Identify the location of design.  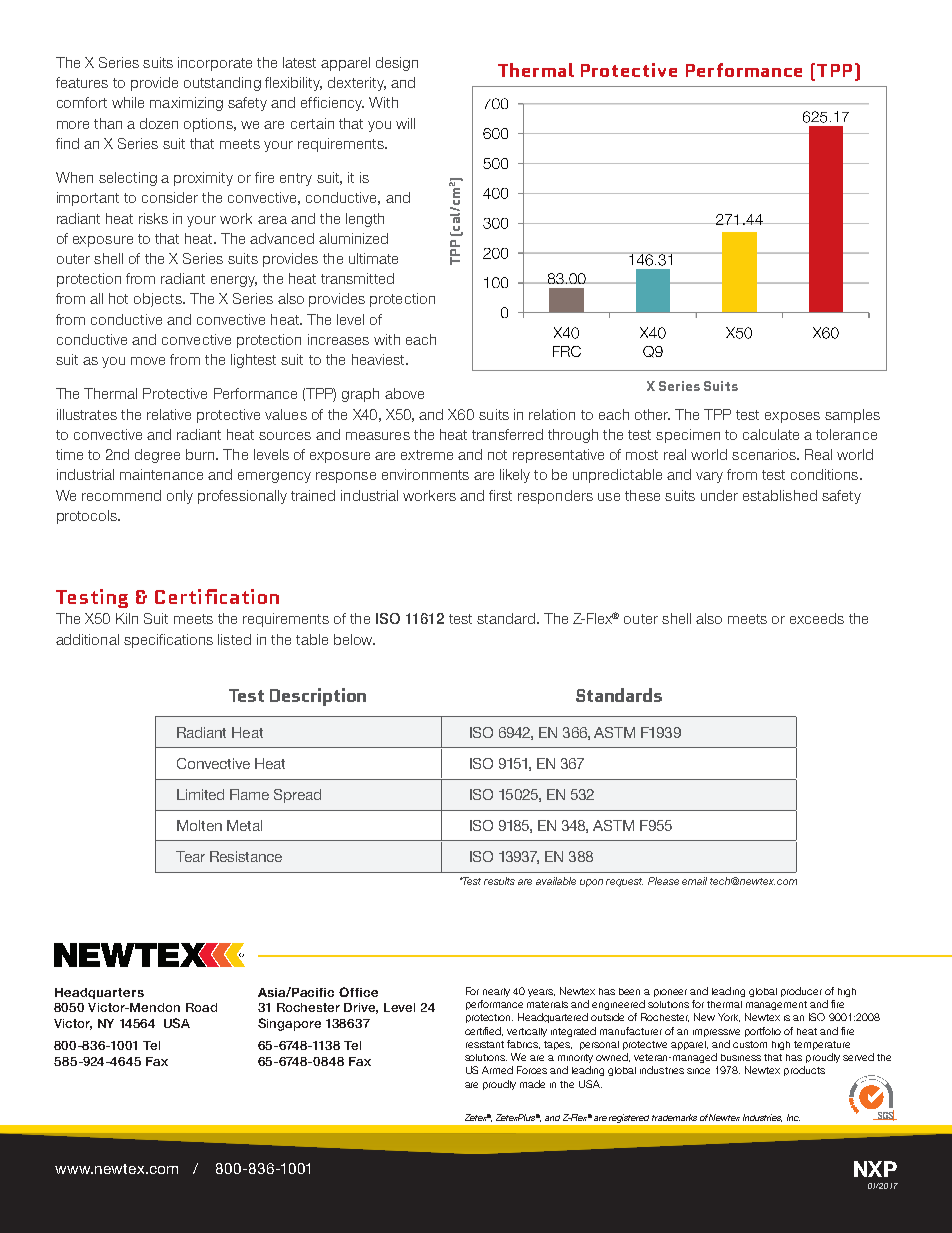
(397, 64).
